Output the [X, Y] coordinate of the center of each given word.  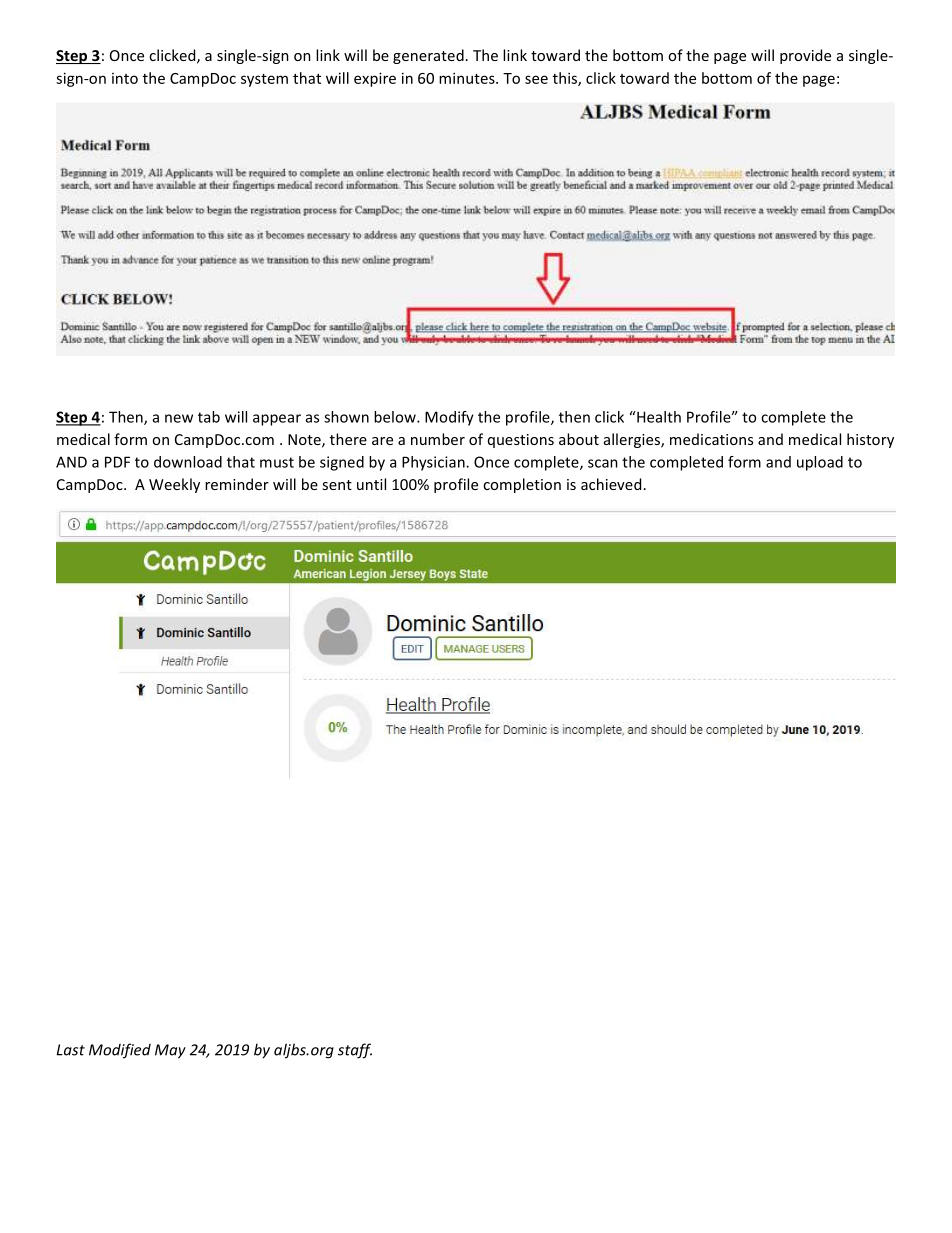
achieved [611, 484]
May [170, 1051]
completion [522, 485]
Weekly [174, 485]
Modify [449, 418]
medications [711, 439]
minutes [468, 78]
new [179, 418]
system [264, 80]
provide [805, 56]
